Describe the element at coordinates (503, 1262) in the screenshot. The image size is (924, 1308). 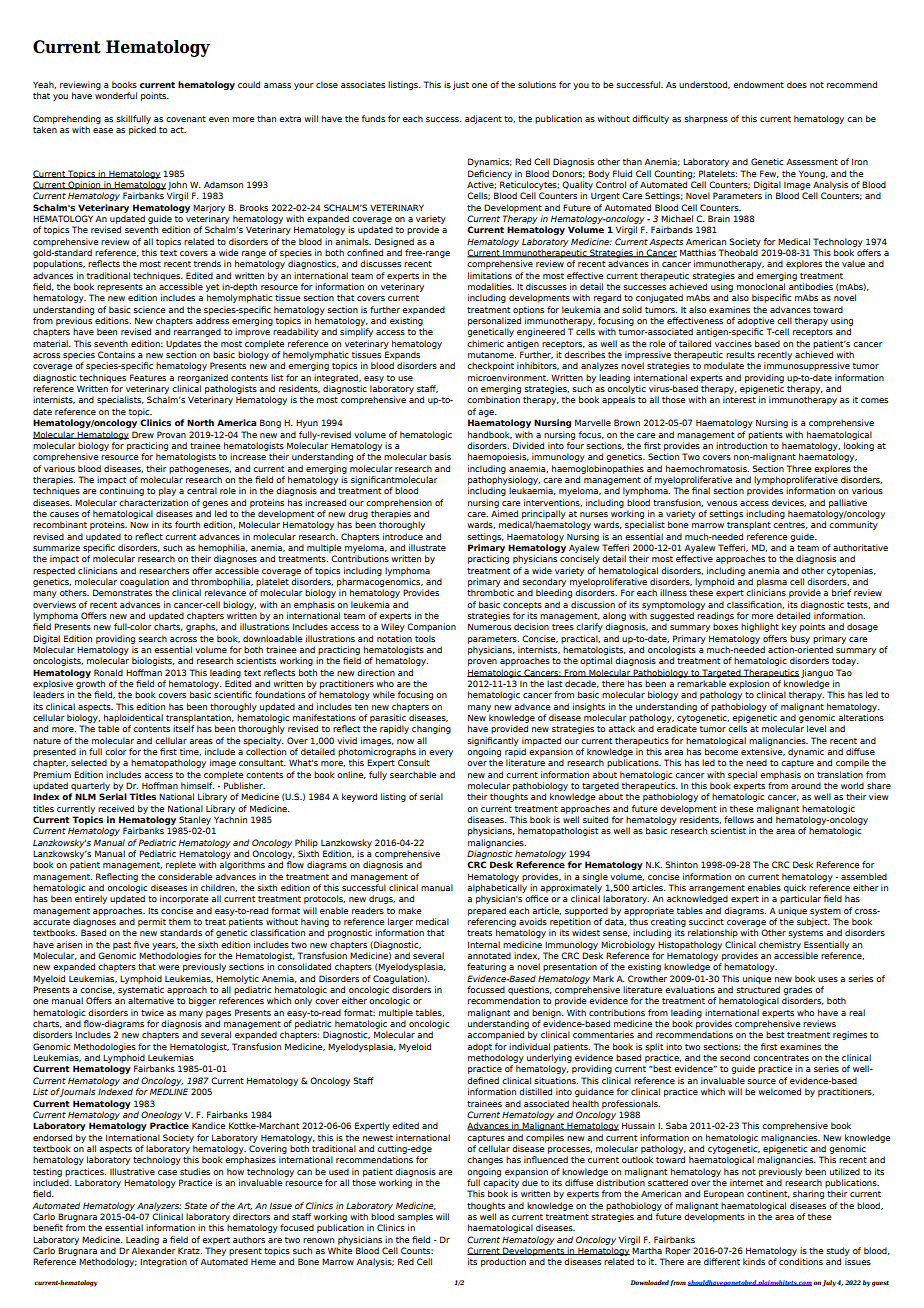
I see `production` at that location.
